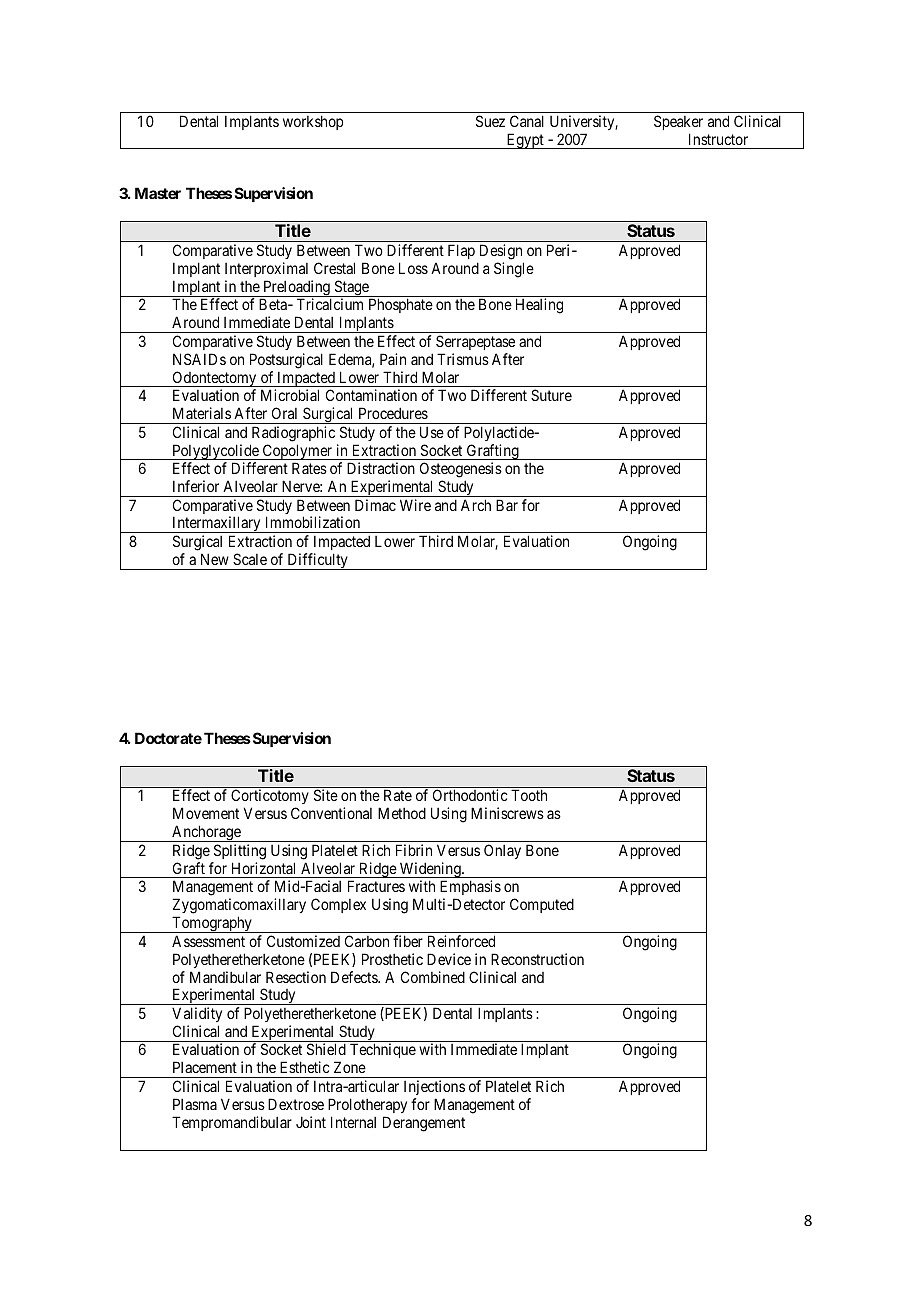 The height and width of the screenshot is (1308, 924). I want to click on Inferior, so click(196, 486).
